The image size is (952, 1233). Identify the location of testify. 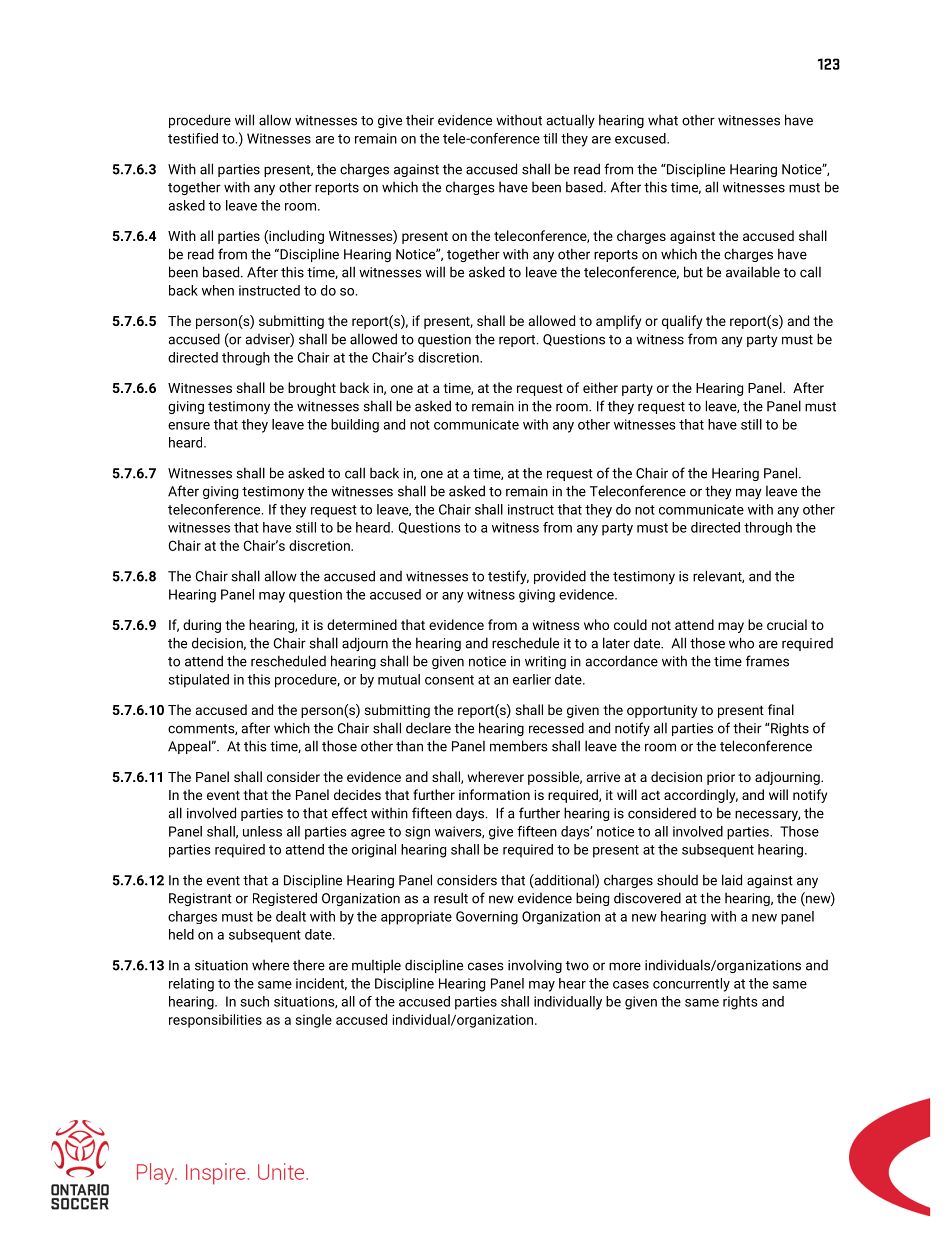
(508, 577).
